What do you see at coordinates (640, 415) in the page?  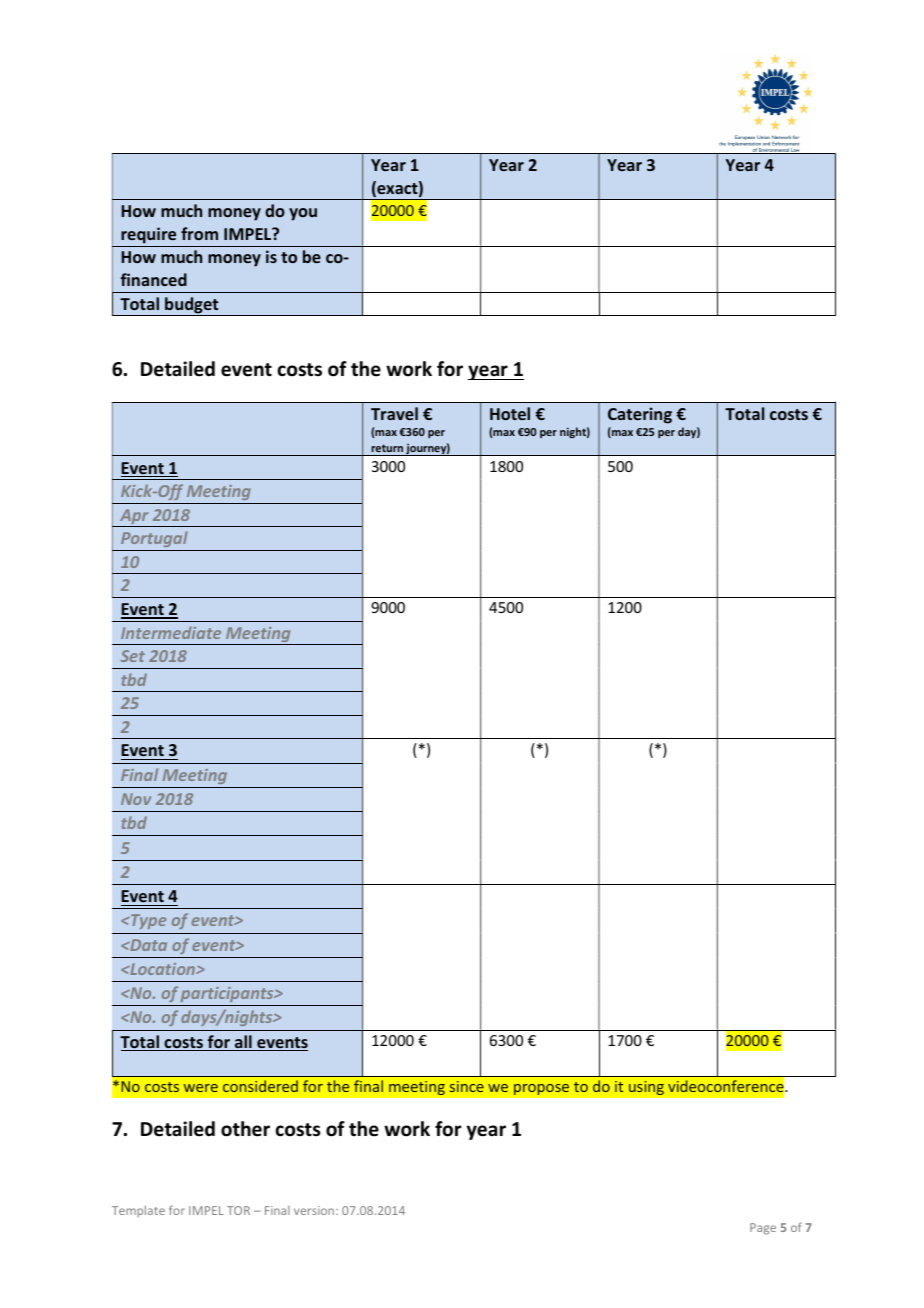 I see `Catering` at bounding box center [640, 415].
